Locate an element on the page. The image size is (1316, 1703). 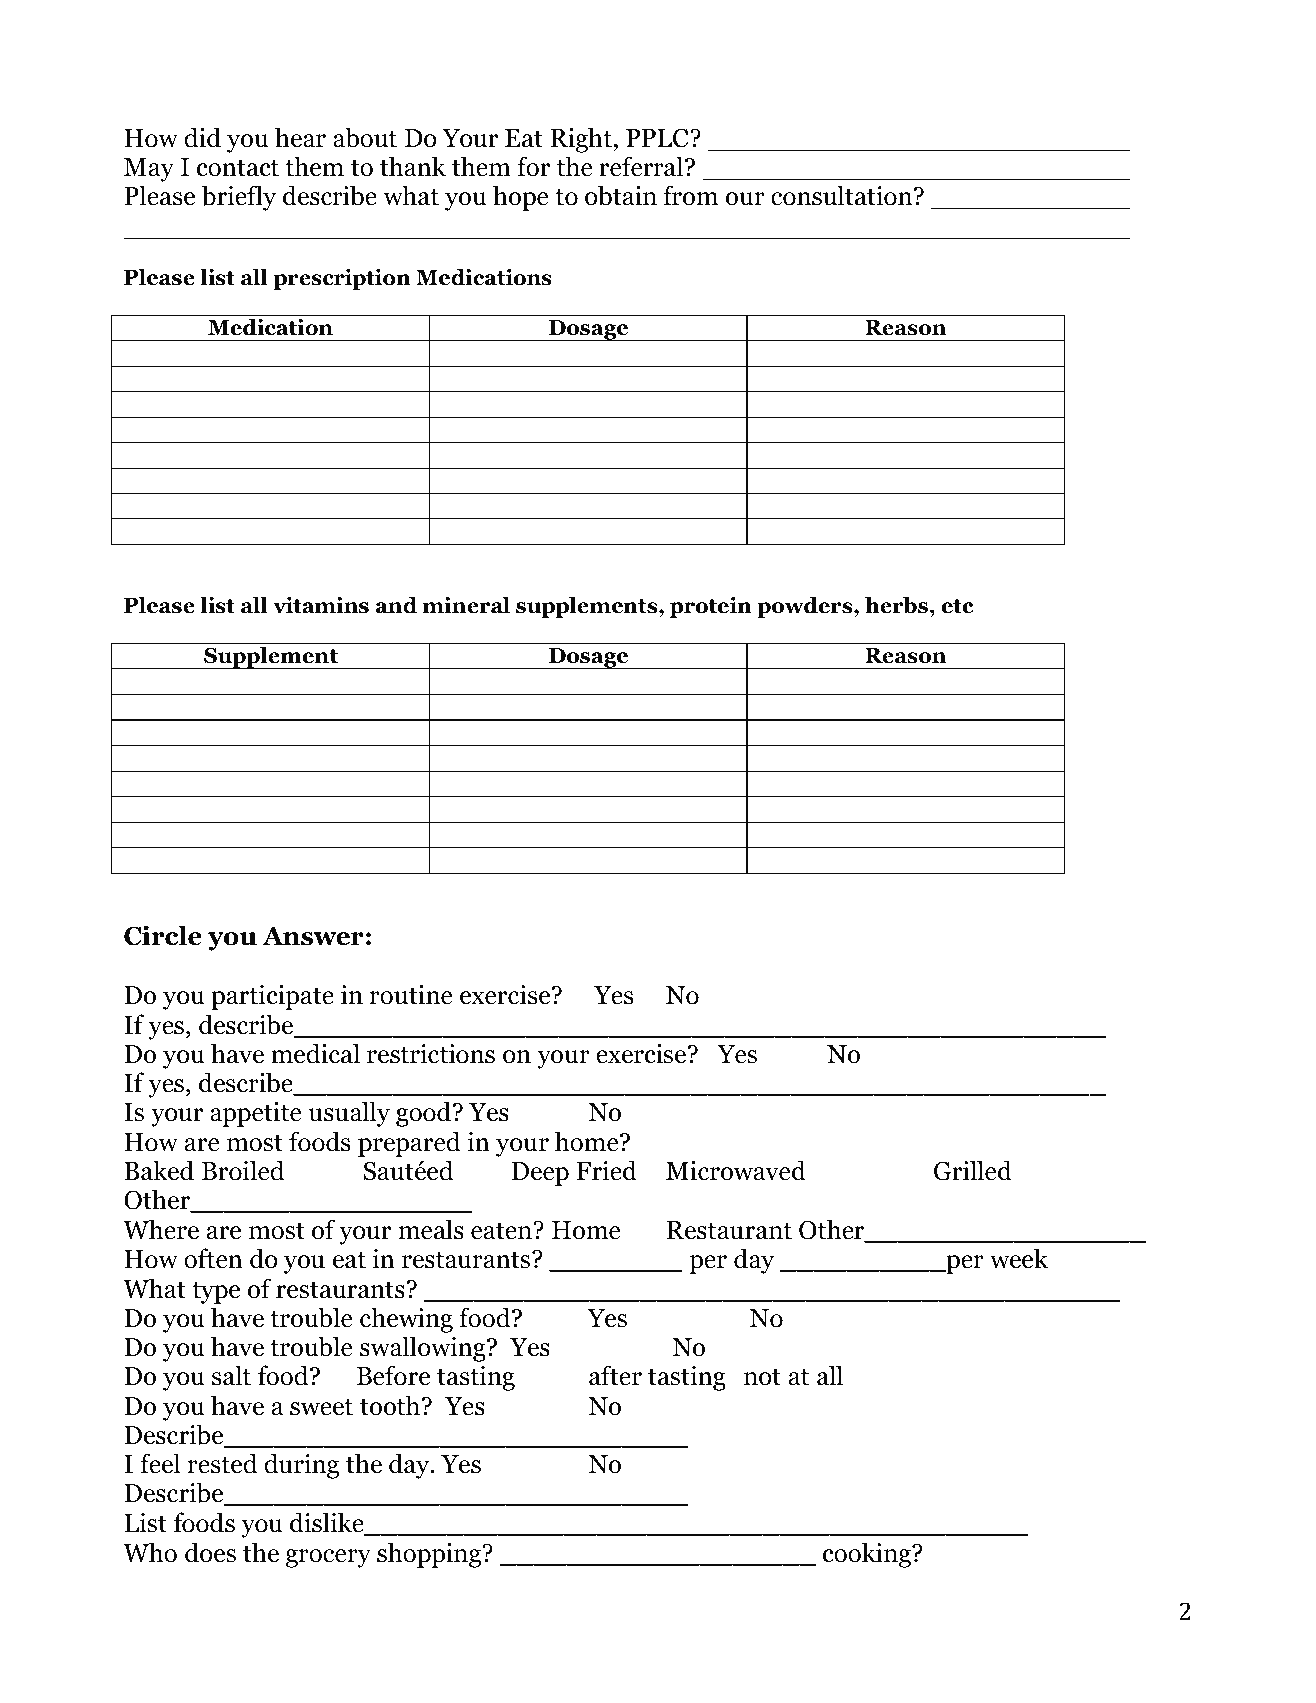
routine is located at coordinates (411, 995).
